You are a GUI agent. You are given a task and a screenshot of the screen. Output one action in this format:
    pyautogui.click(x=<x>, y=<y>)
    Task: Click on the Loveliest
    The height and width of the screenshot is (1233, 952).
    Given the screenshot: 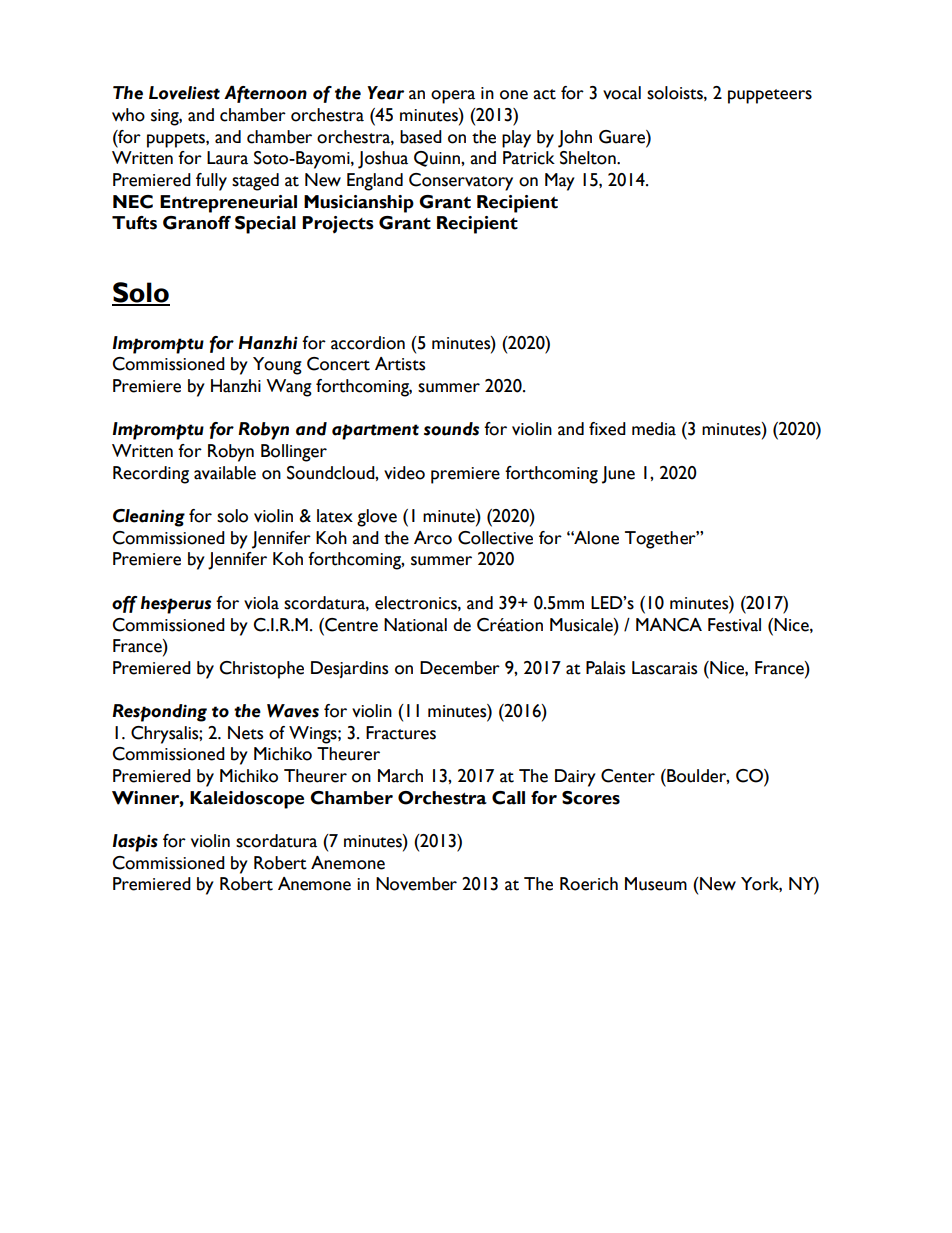 What is the action you would take?
    pyautogui.click(x=184, y=93)
